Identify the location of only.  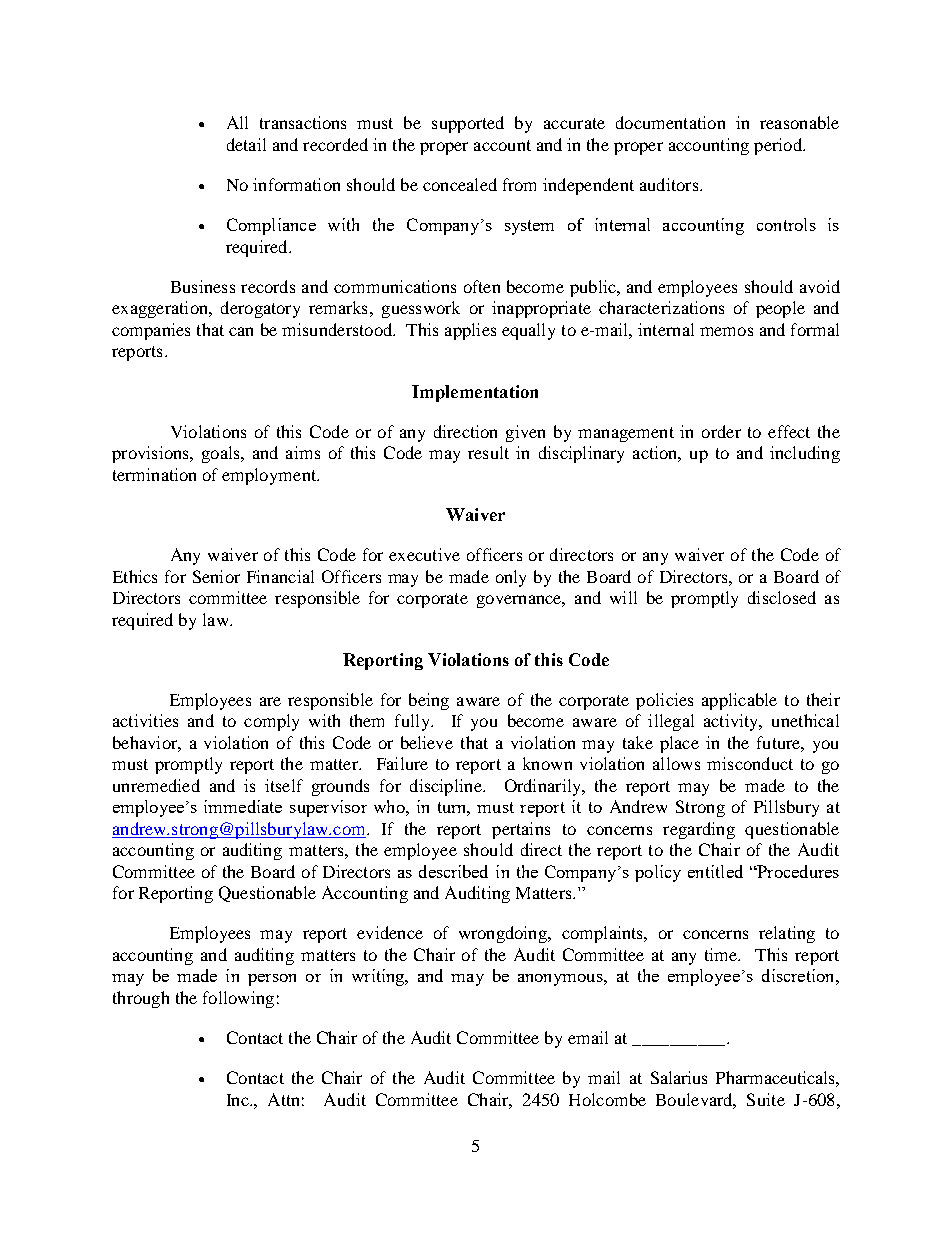
(511, 578).
